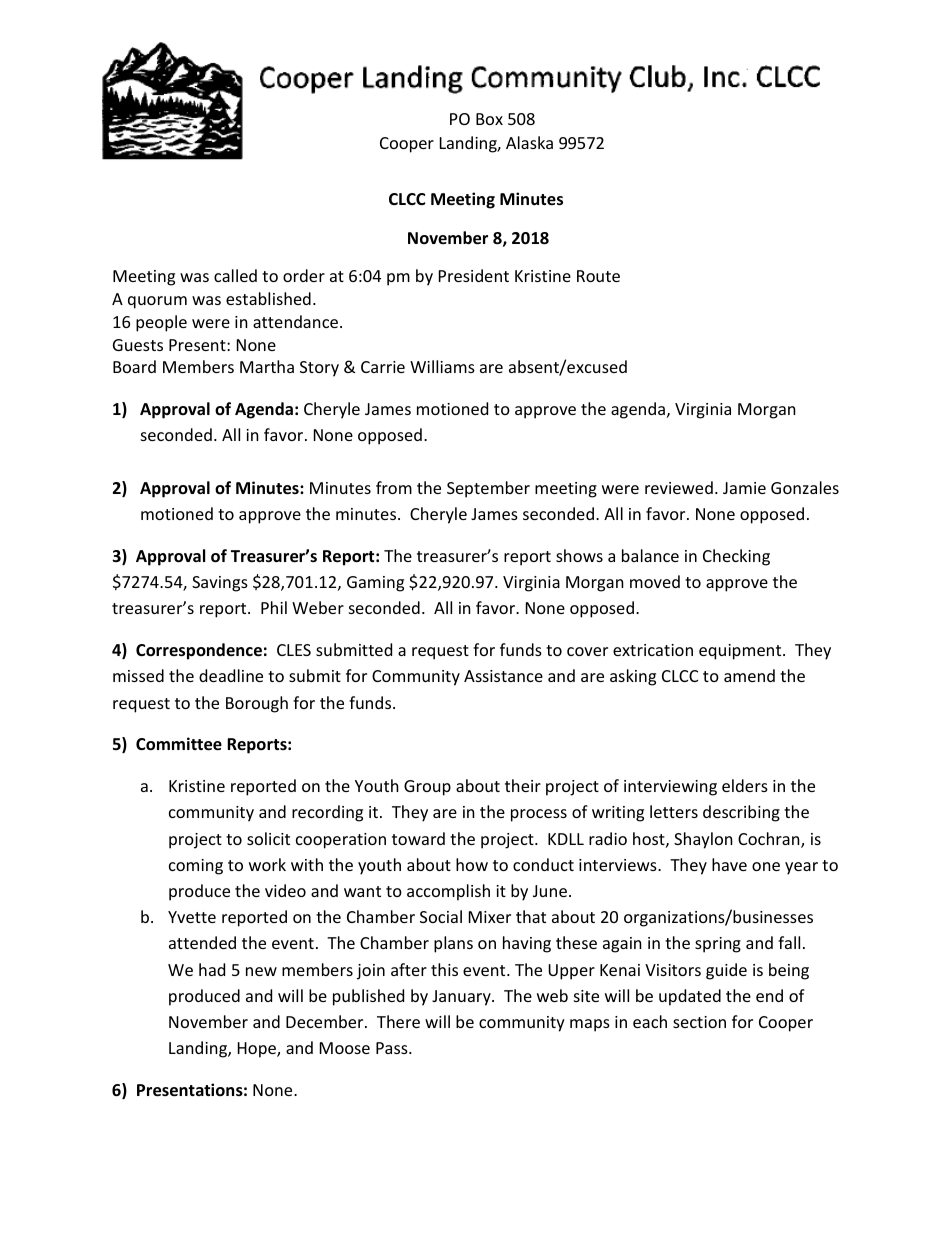 The height and width of the screenshot is (1233, 952). What do you see at coordinates (267, 366) in the screenshot?
I see `Martha` at bounding box center [267, 366].
